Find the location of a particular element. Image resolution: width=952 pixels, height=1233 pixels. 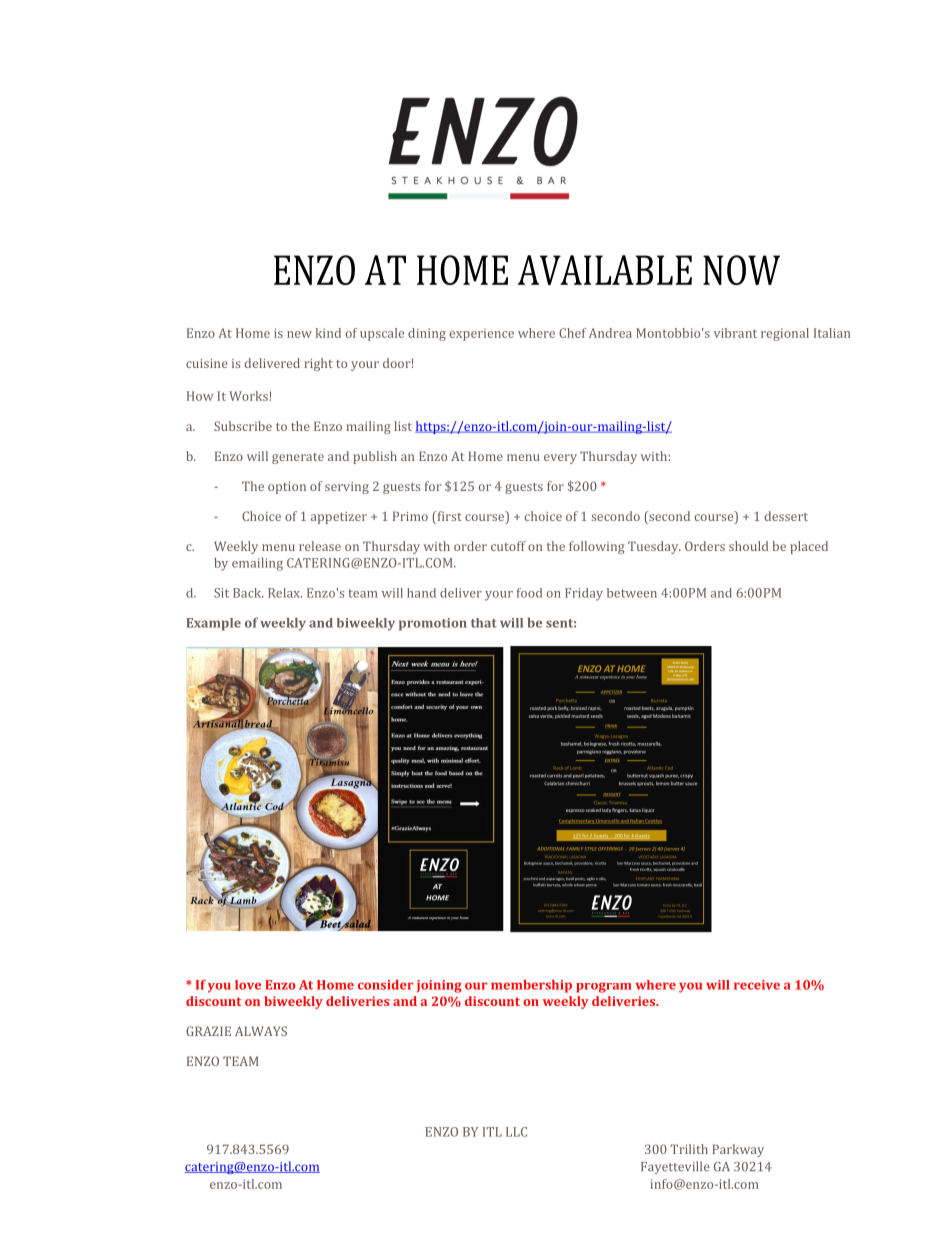

membership is located at coordinates (531, 986).
